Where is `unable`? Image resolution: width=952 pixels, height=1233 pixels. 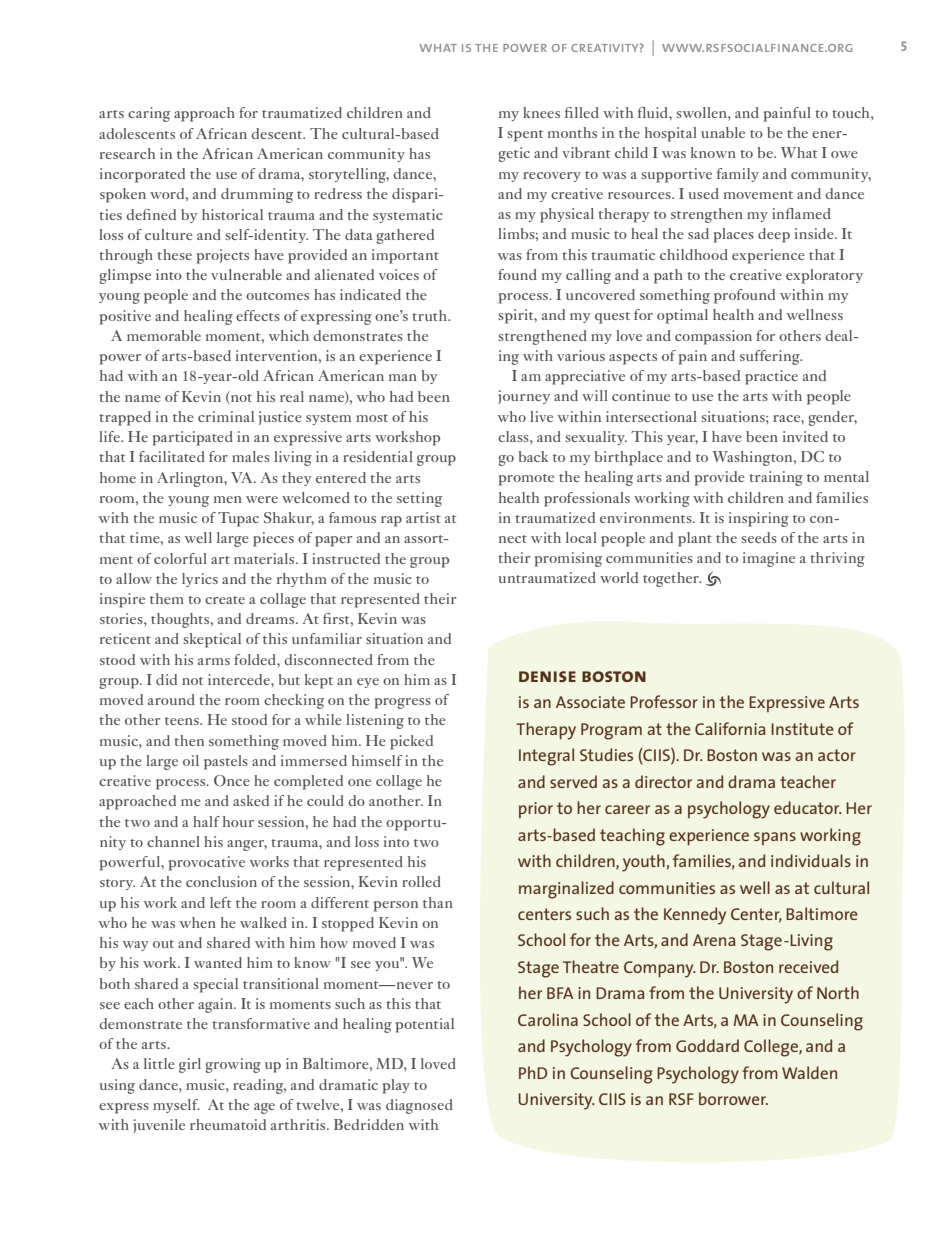 unable is located at coordinates (723, 132).
